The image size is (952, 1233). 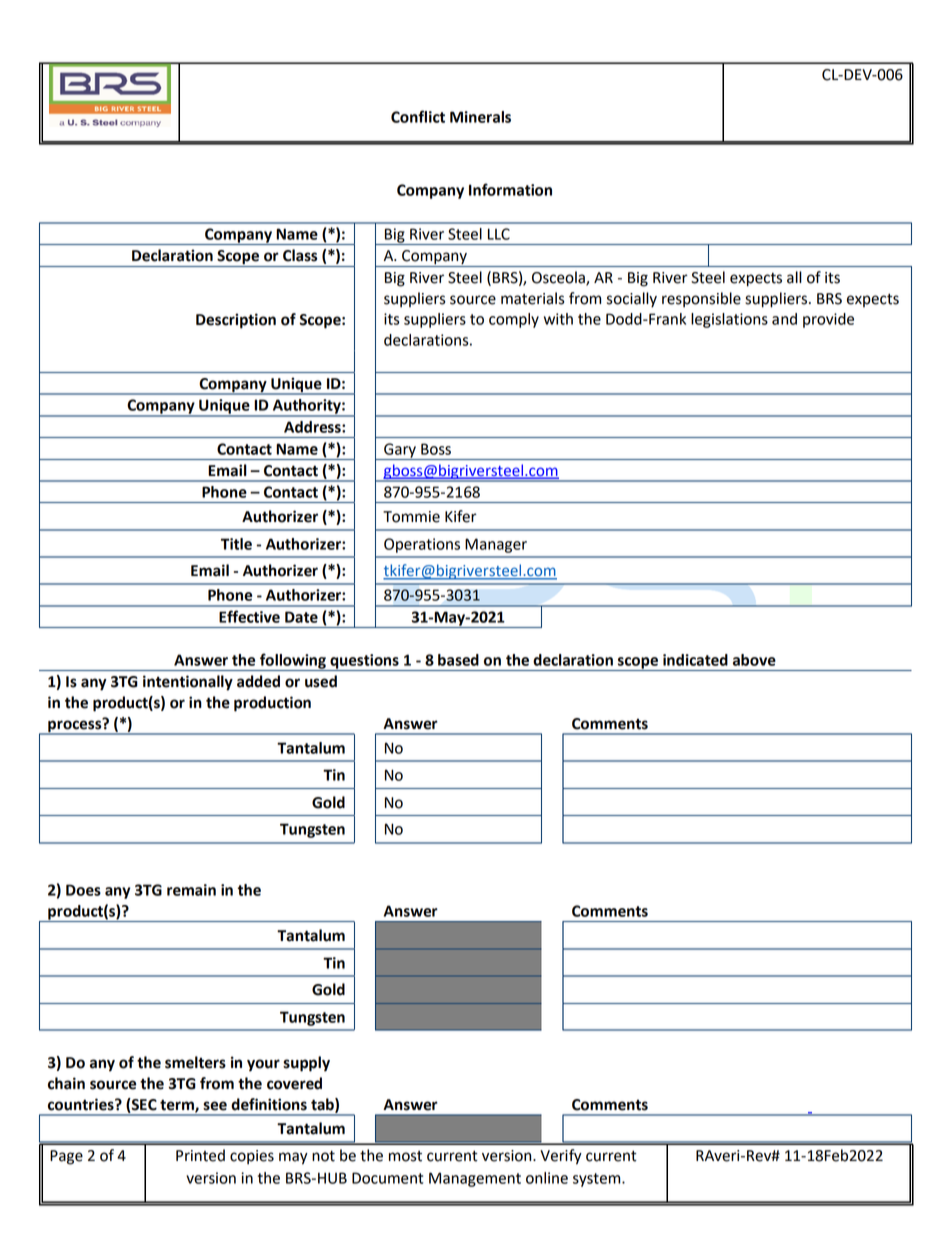 I want to click on legislations, so click(x=729, y=320).
